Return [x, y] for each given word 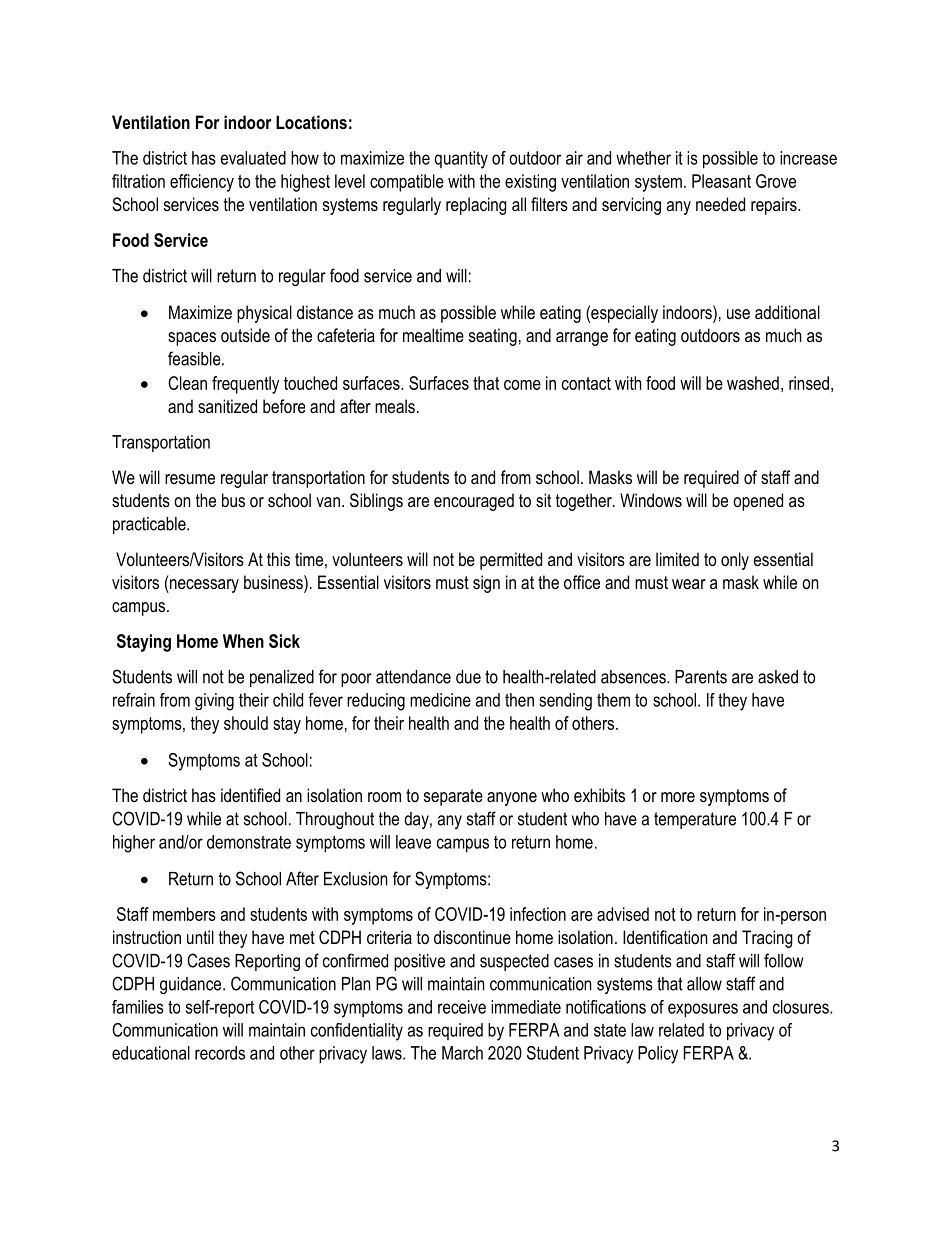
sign [486, 584]
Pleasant [721, 181]
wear [689, 584]
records [220, 1053]
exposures [703, 1010]
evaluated [253, 158]
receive [462, 1007]
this [278, 559]
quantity [461, 160]
